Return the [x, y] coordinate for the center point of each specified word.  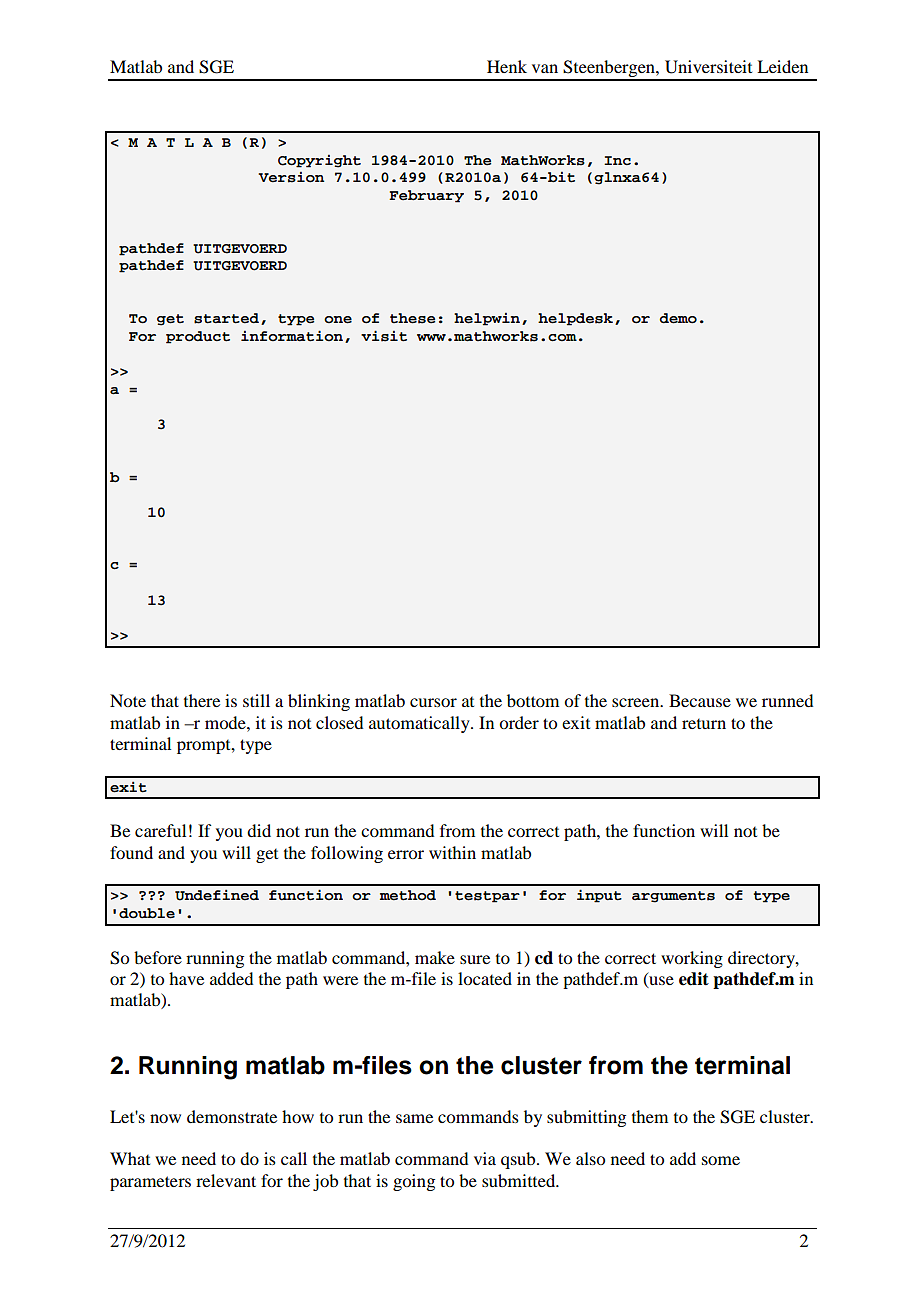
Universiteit [708, 67]
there [202, 700]
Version [291, 177]
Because [700, 700]
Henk [507, 66]
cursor [433, 702]
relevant [226, 1180]
